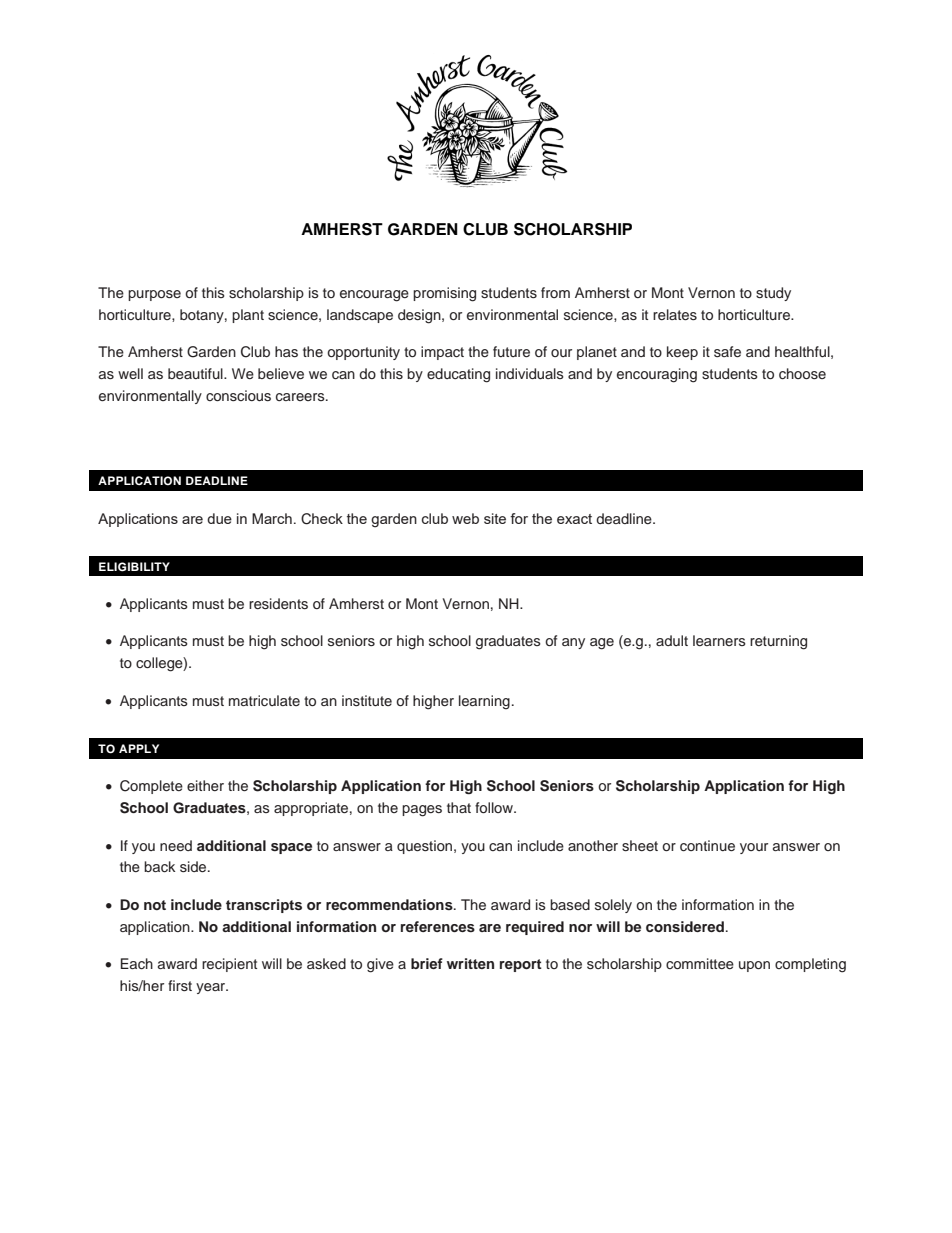 This page has height=1233, width=952. I want to click on continue, so click(707, 845).
